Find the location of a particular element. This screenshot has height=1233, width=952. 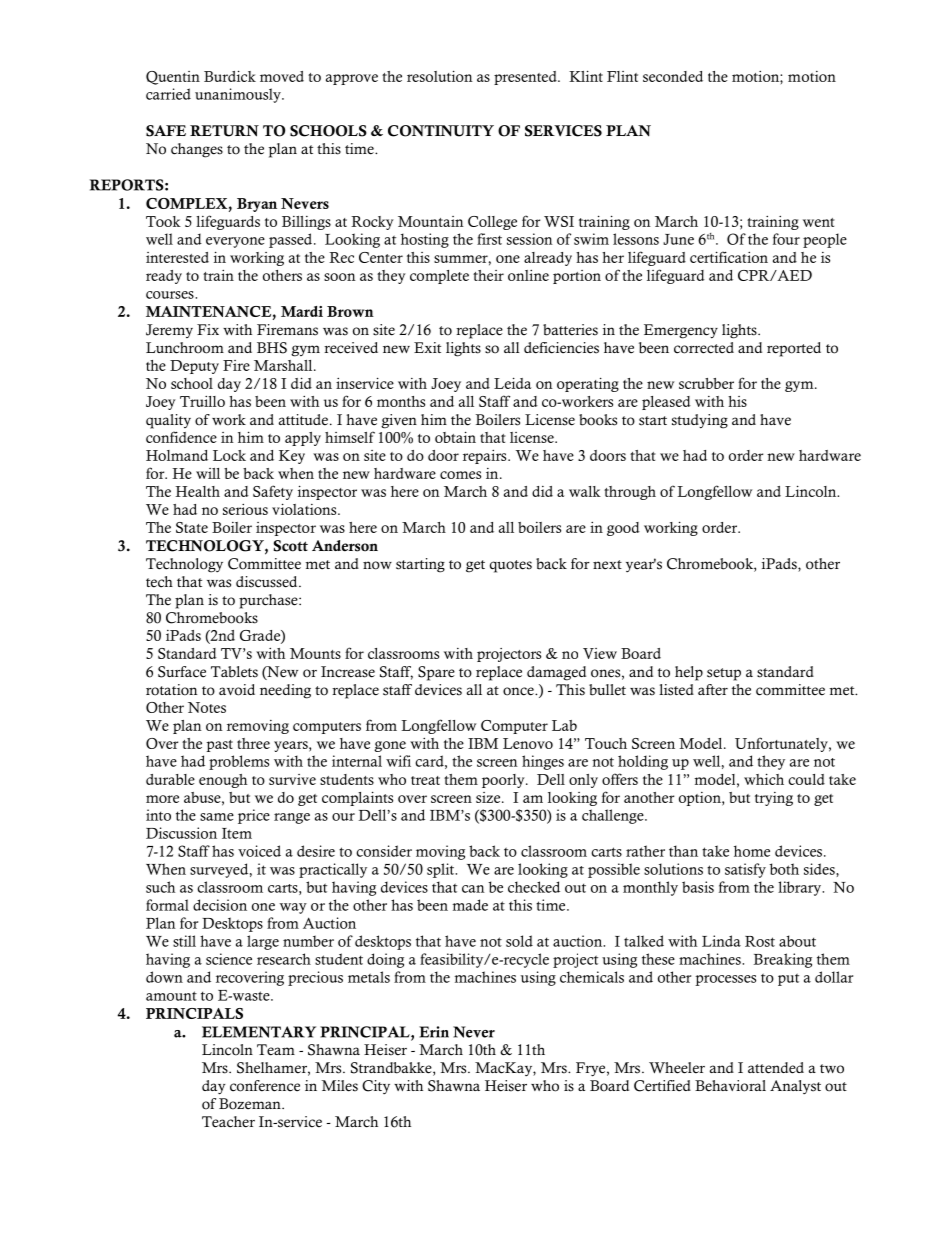

Bozeman is located at coordinates (251, 1104).
